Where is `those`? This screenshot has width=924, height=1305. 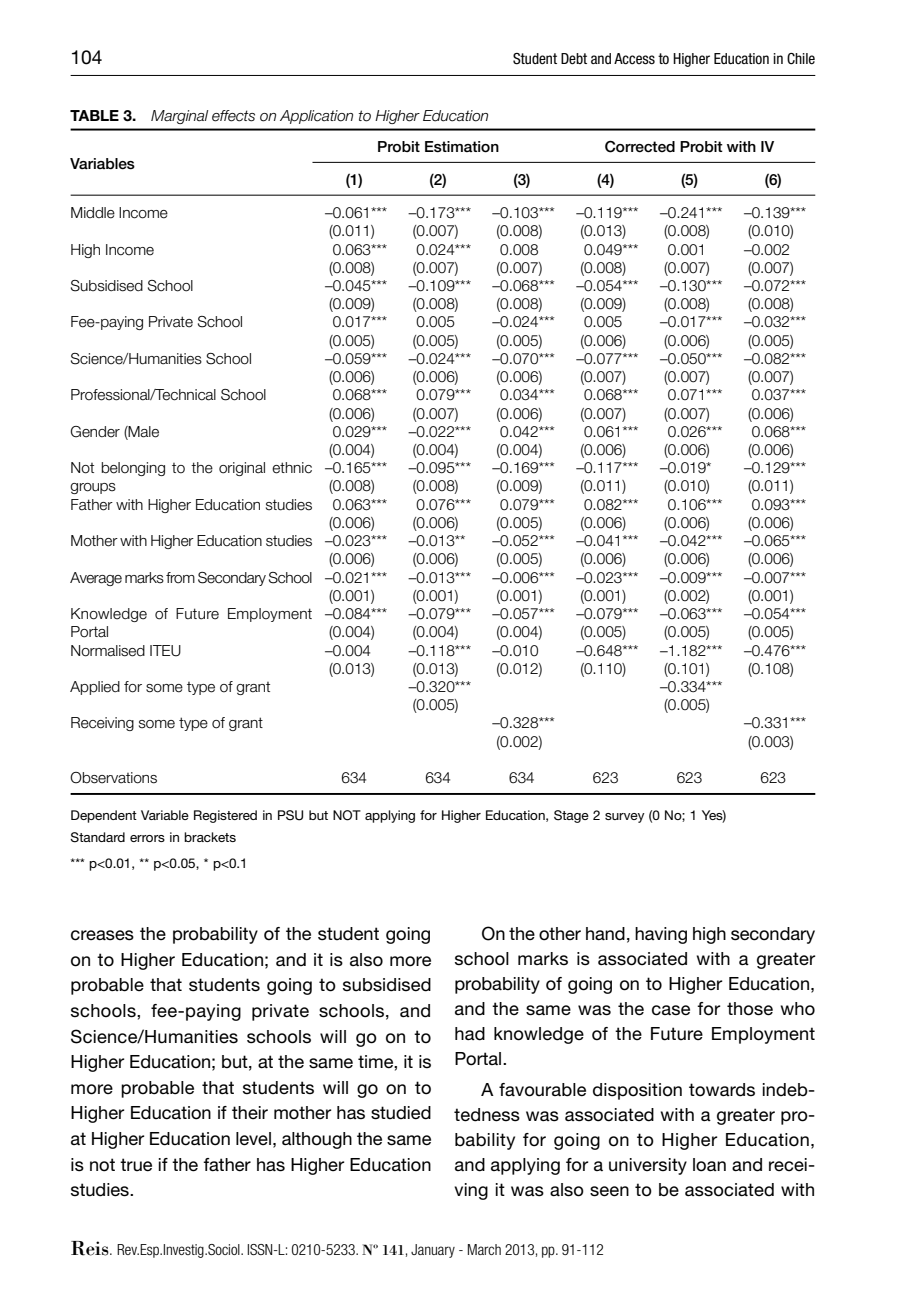 those is located at coordinates (750, 1009).
